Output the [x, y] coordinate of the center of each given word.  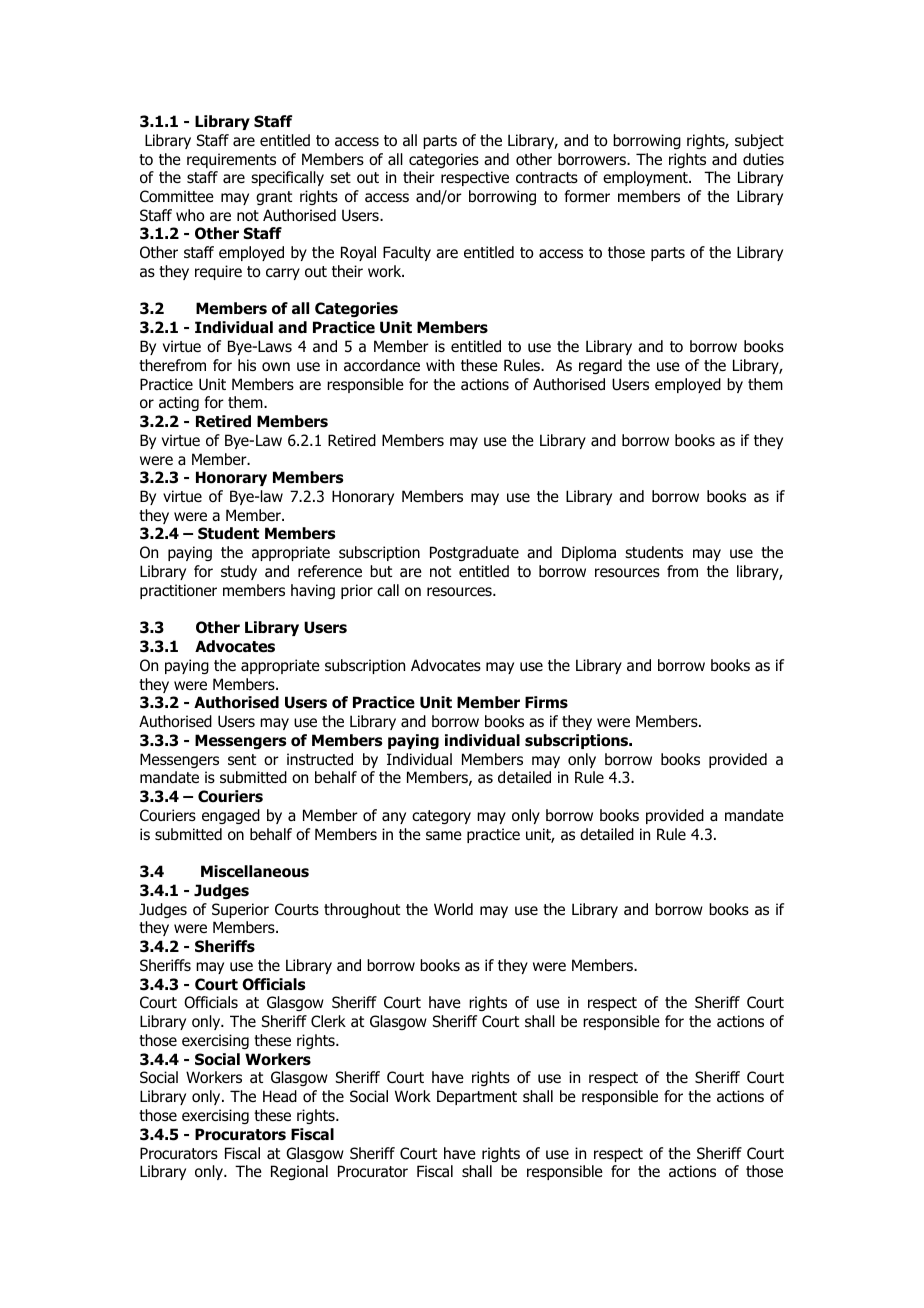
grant [274, 198]
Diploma [589, 553]
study [239, 572]
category [441, 817]
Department [477, 1097]
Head [280, 1096]
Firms [546, 702]
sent [242, 759]
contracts [547, 178]
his [247, 365]
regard [600, 366]
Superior [240, 910]
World [453, 909]
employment [646, 178]
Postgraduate [474, 553]
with [440, 365]
